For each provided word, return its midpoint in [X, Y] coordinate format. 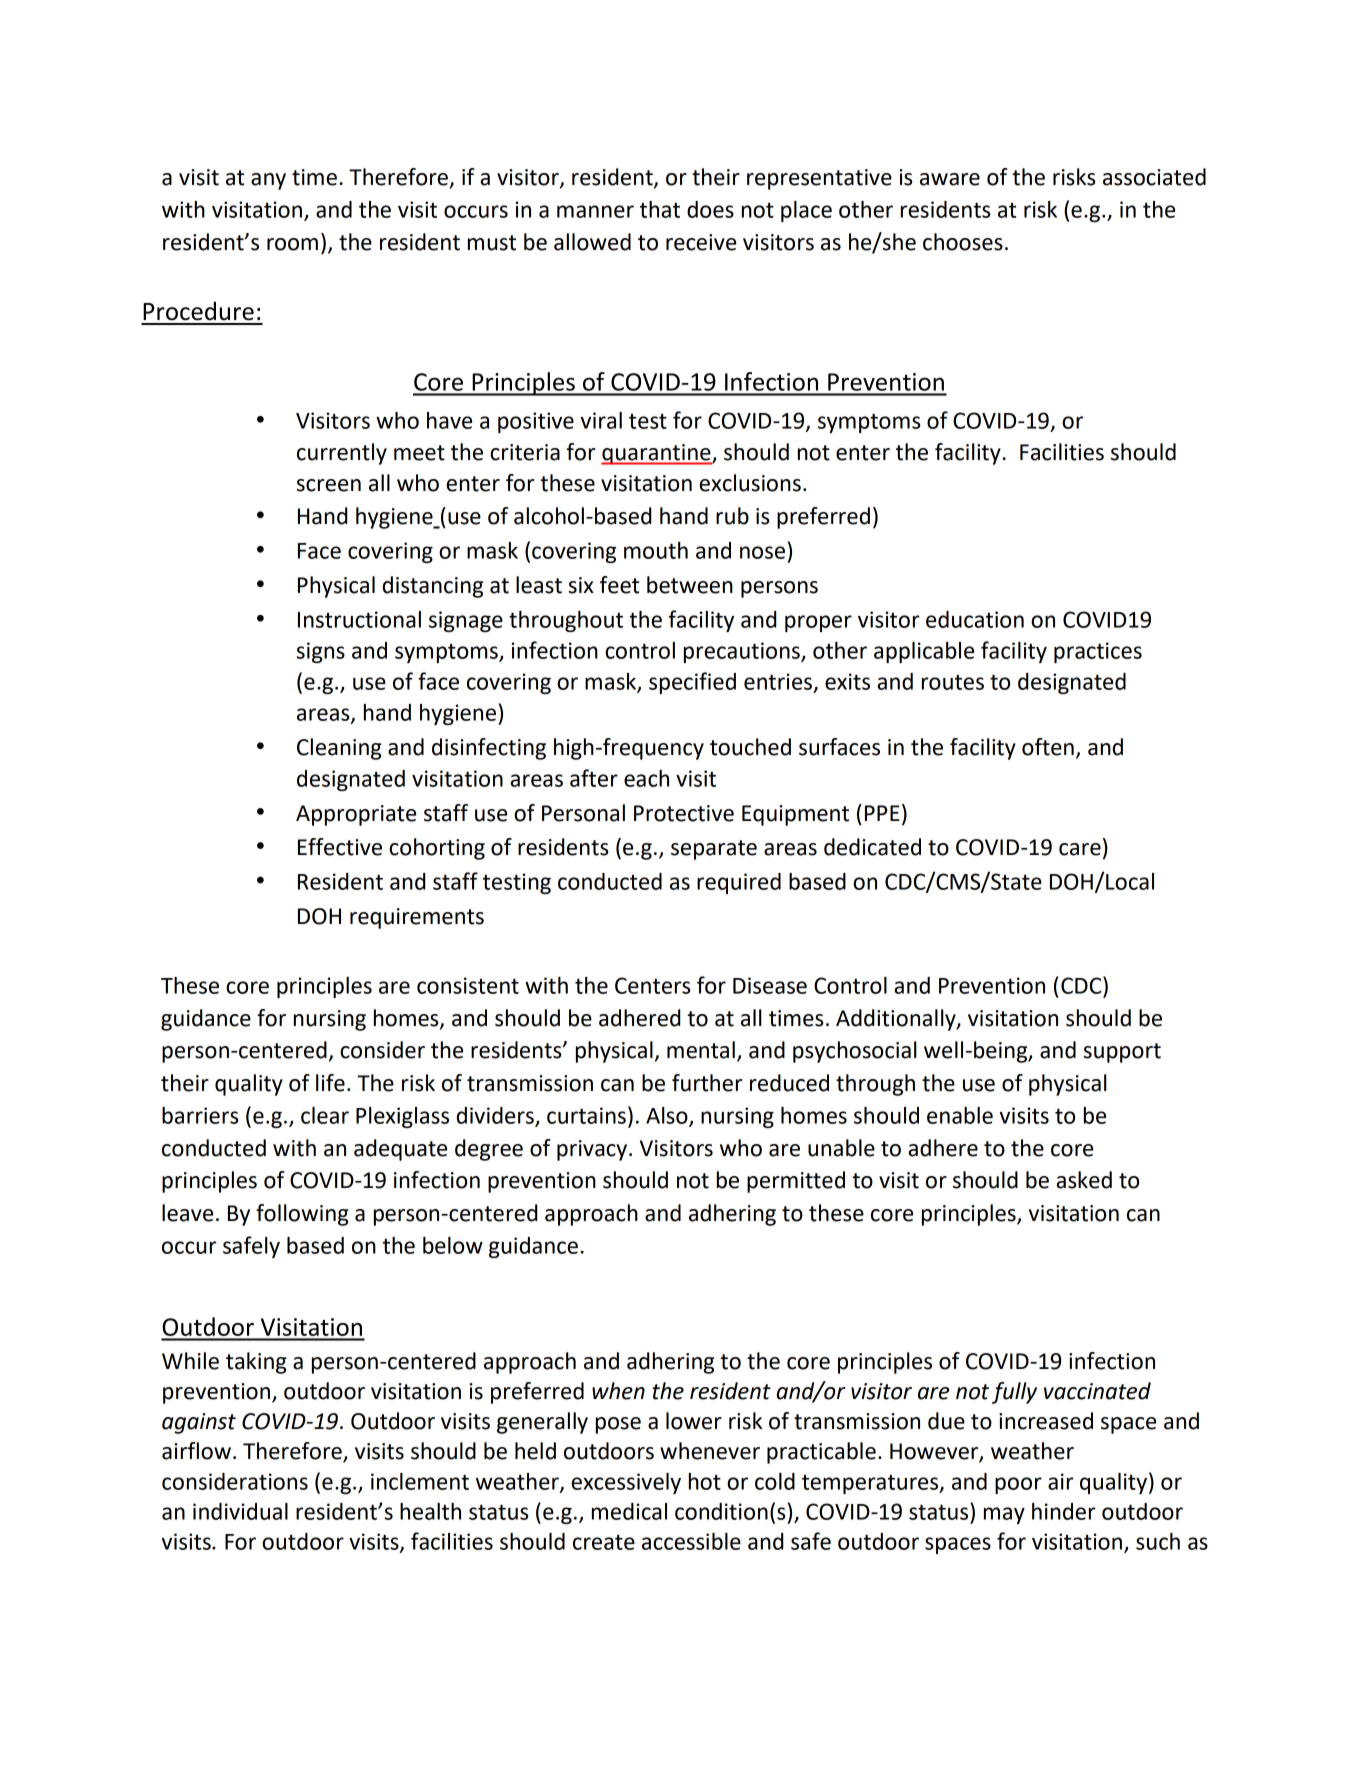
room [292, 244]
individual [240, 1511]
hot [705, 1481]
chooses [963, 242]
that [660, 209]
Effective [340, 847]
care [1080, 849]
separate [714, 850]
